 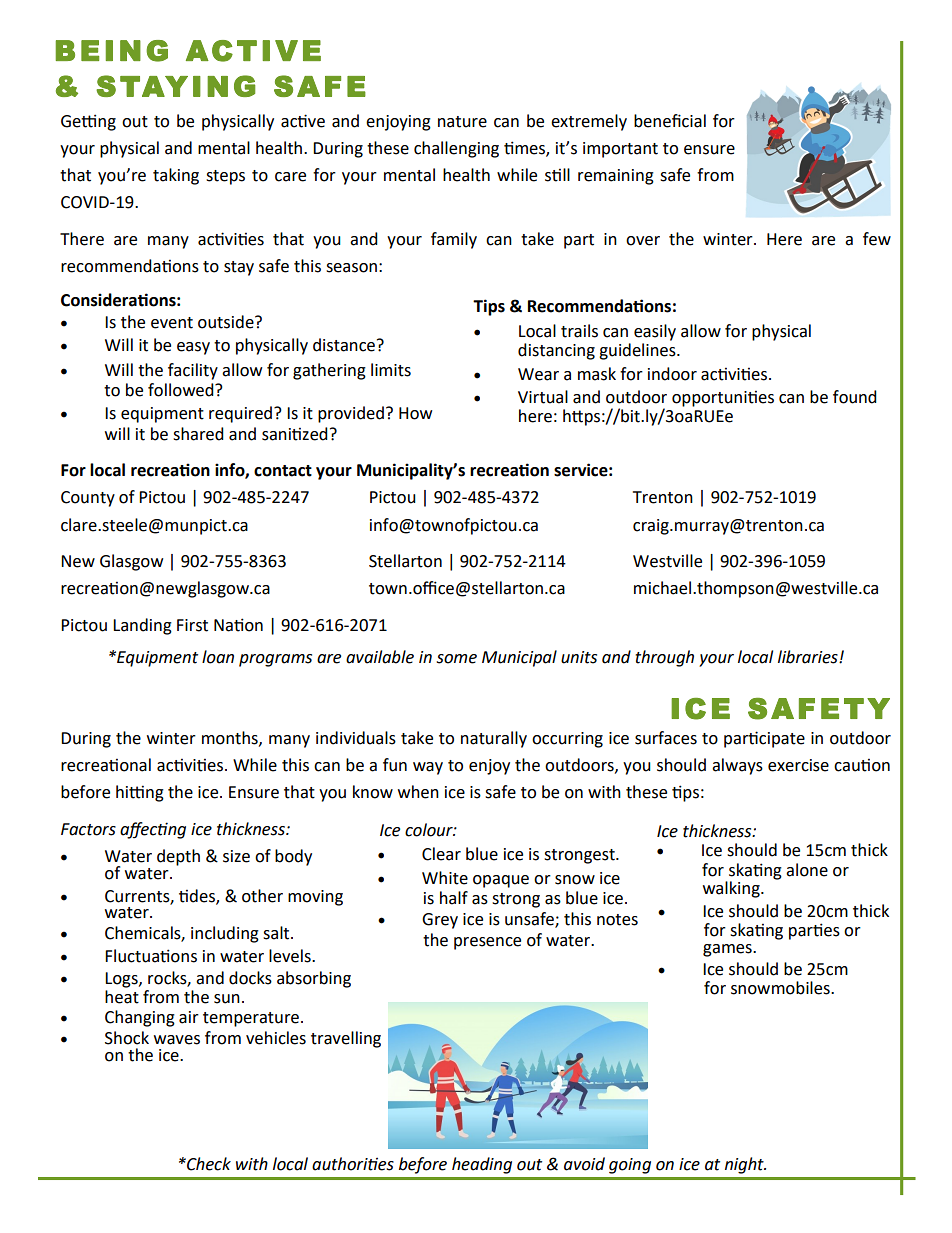 What do you see at coordinates (192, 625) in the page?
I see `First` at bounding box center [192, 625].
